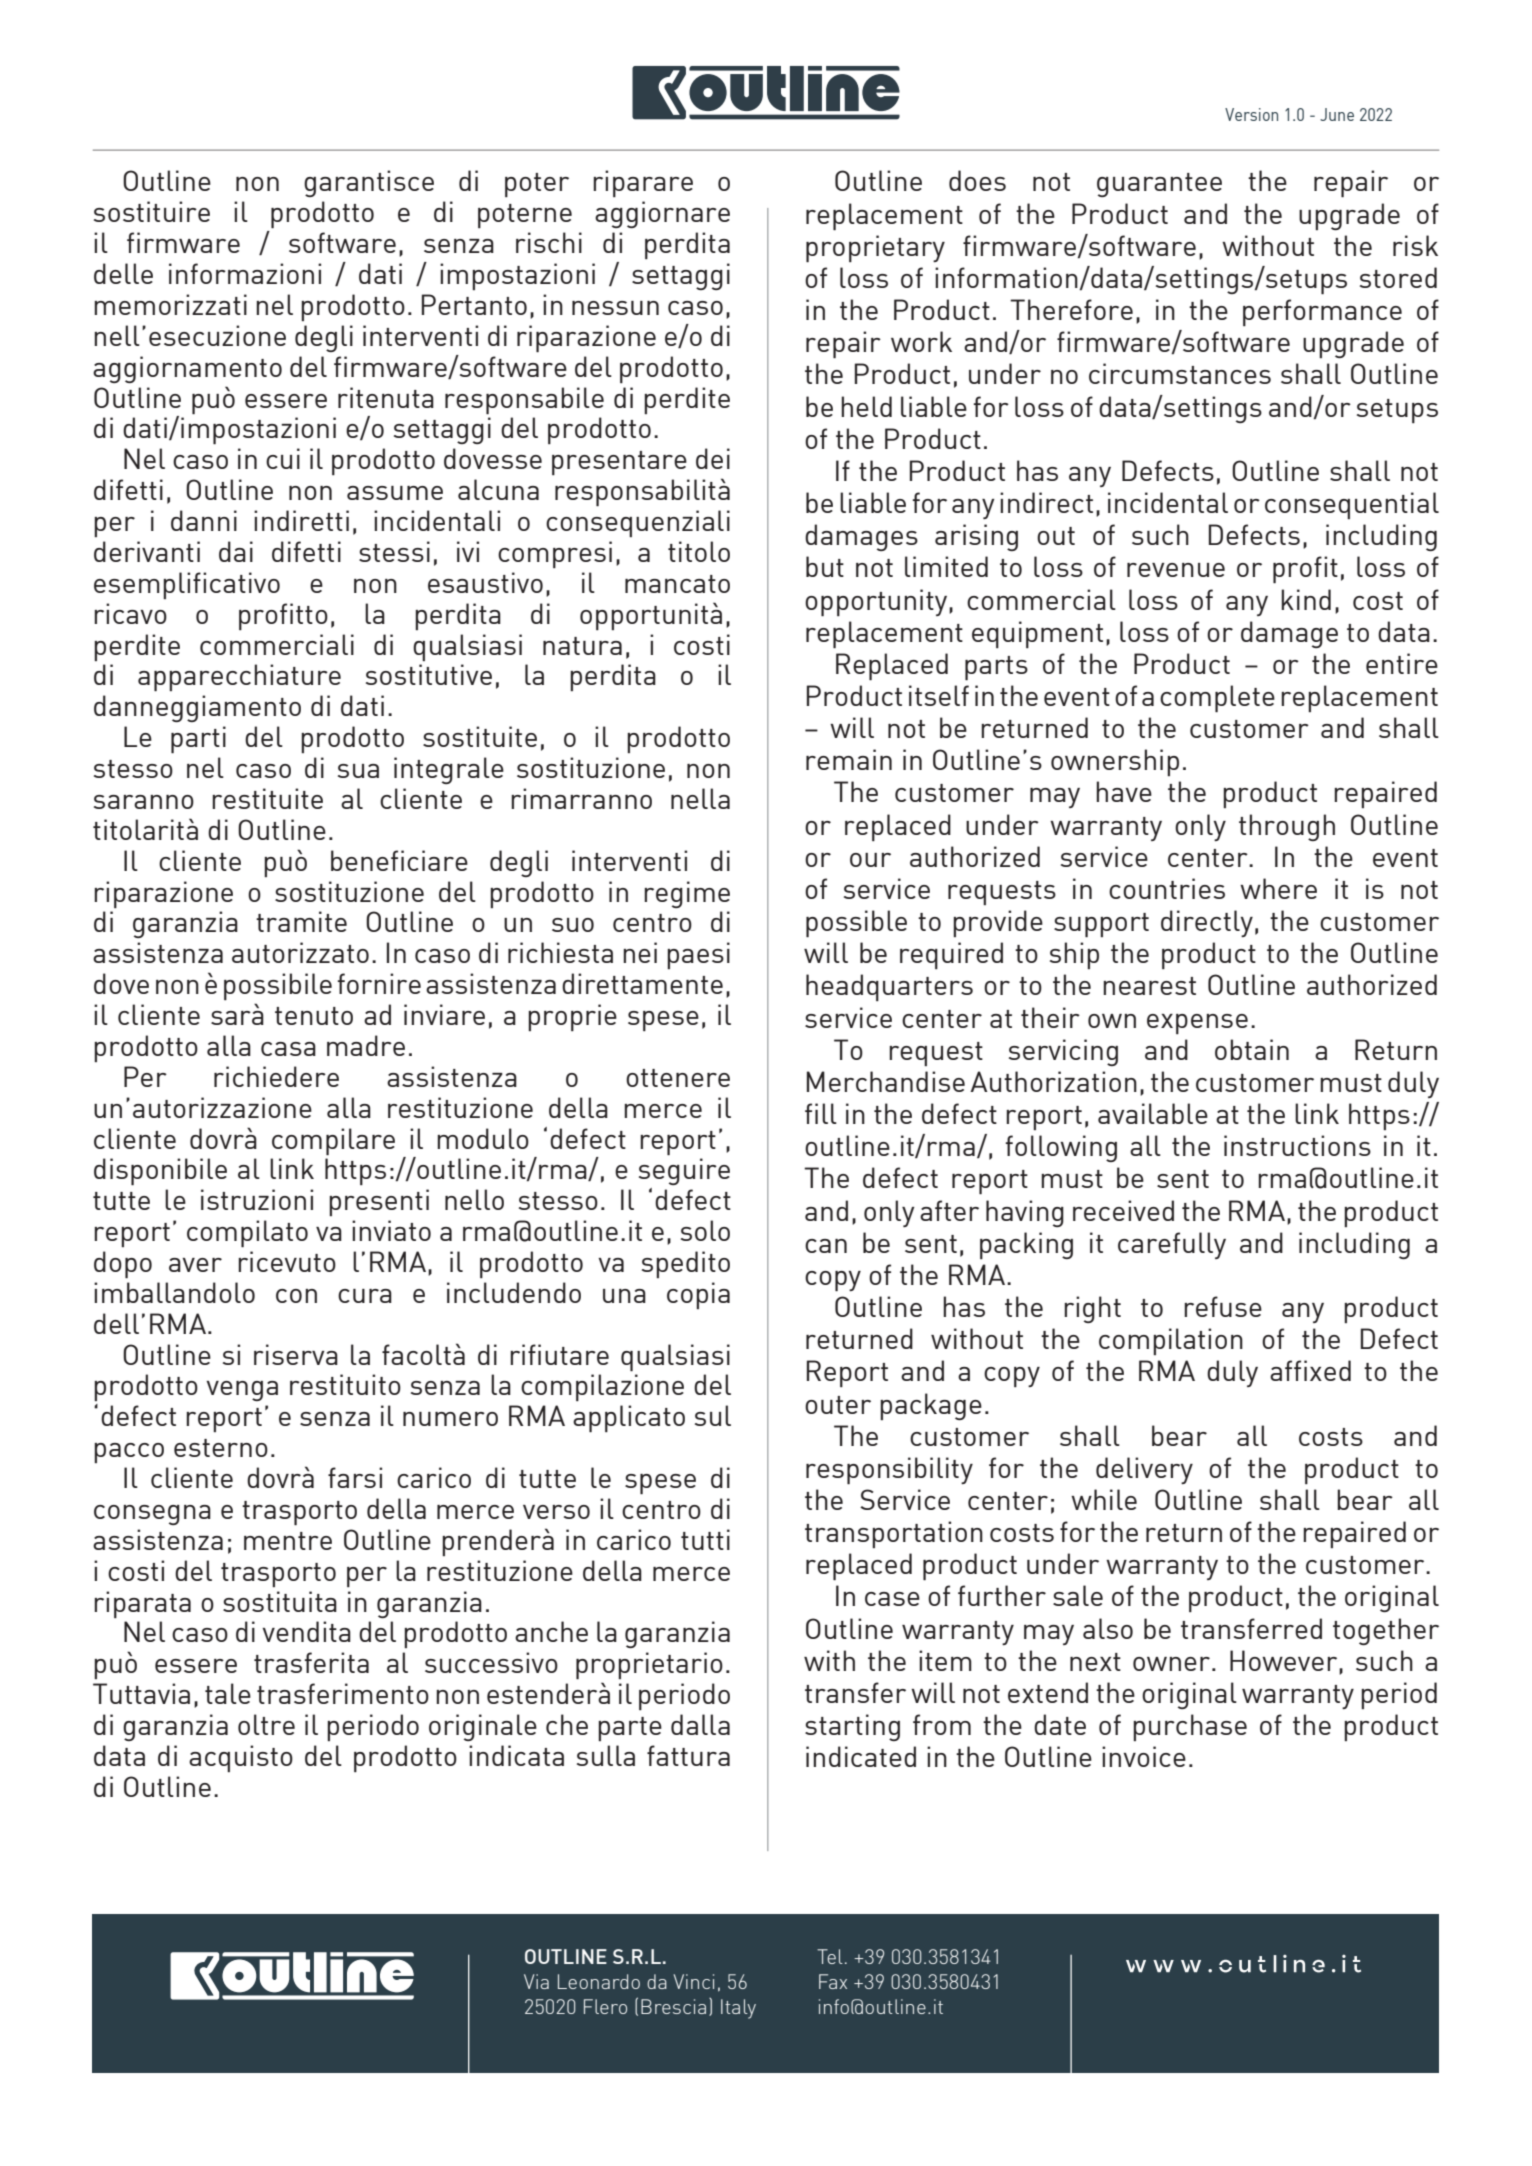  What do you see at coordinates (1287, 827) in the page?
I see `through` at bounding box center [1287, 827].
